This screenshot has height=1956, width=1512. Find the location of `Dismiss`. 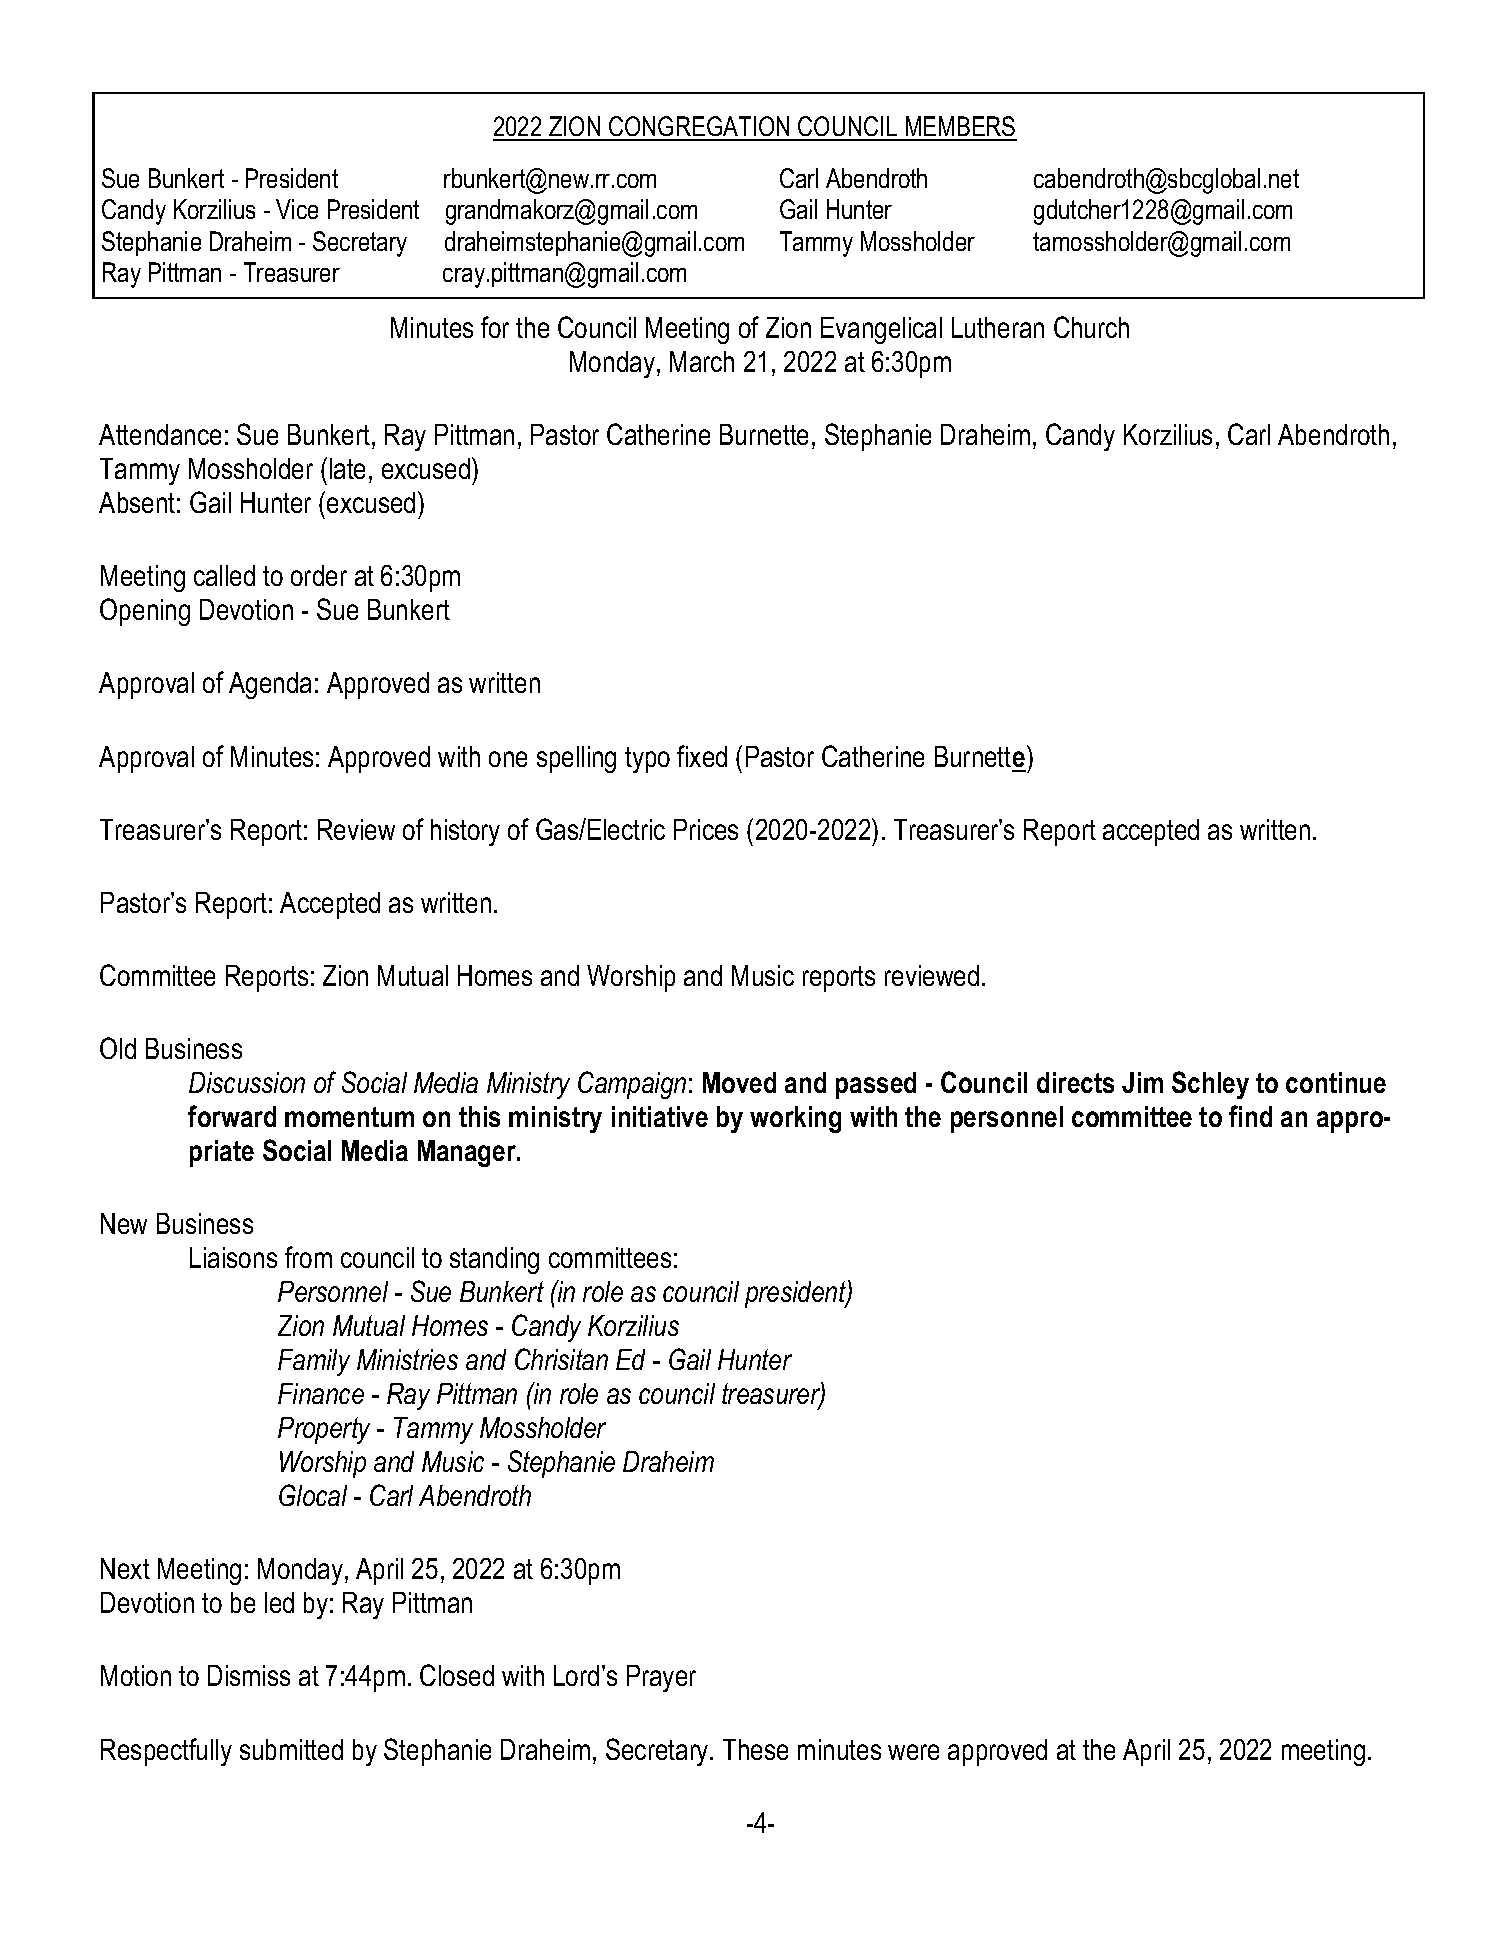

Dismiss is located at coordinates (249, 1675).
